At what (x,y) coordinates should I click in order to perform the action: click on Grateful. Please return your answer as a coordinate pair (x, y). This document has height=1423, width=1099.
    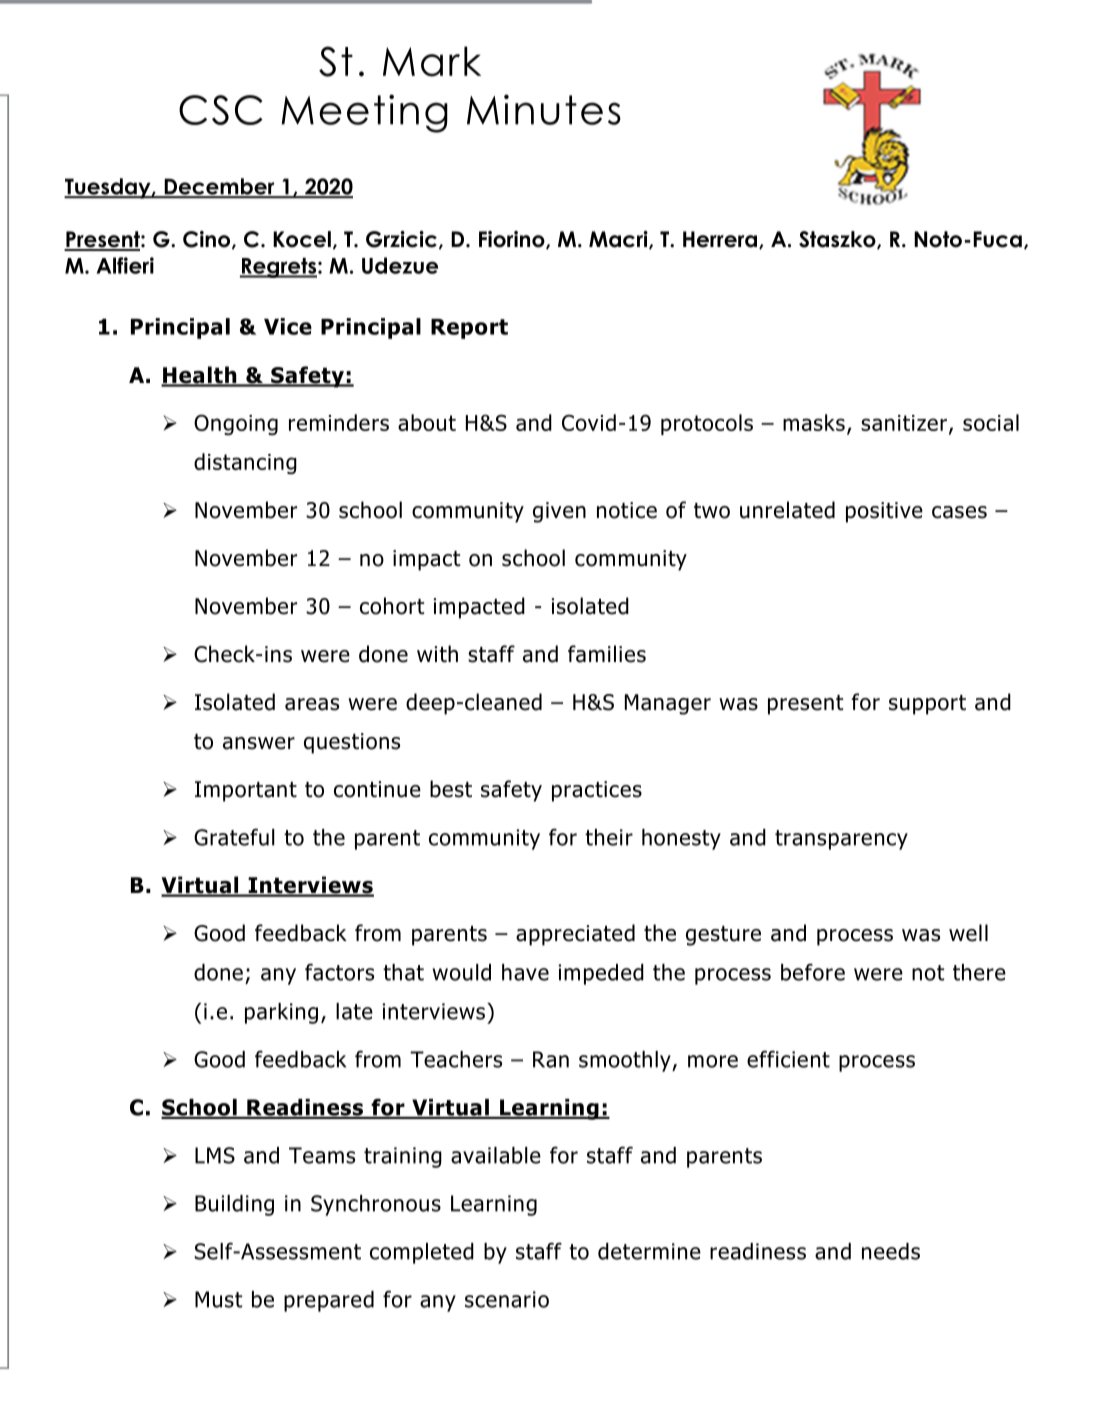
    Looking at the image, I should click on (234, 837).
